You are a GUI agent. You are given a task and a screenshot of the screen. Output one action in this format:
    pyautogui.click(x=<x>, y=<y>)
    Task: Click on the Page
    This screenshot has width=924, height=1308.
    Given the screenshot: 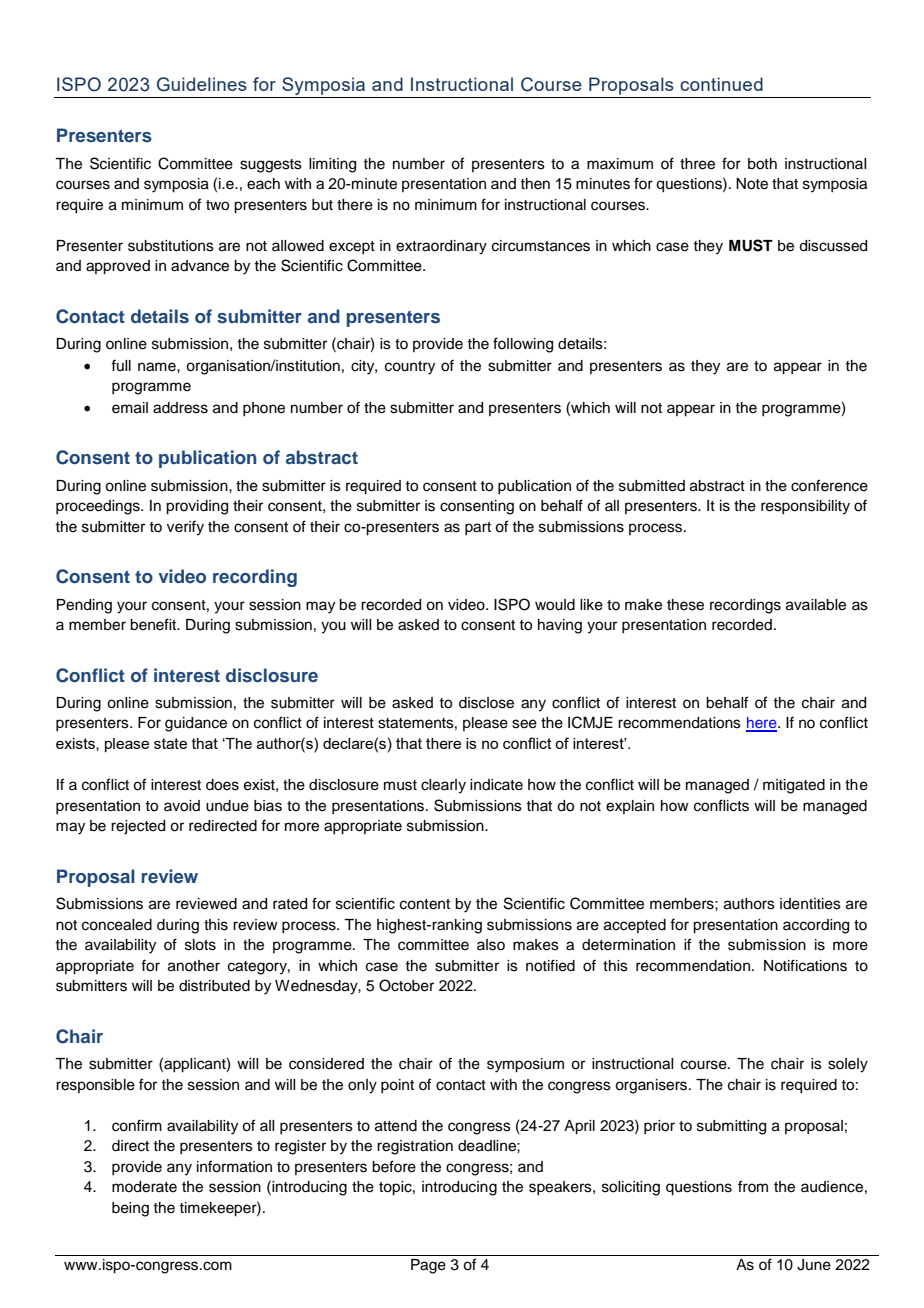 What is the action you would take?
    pyautogui.click(x=428, y=1266)
